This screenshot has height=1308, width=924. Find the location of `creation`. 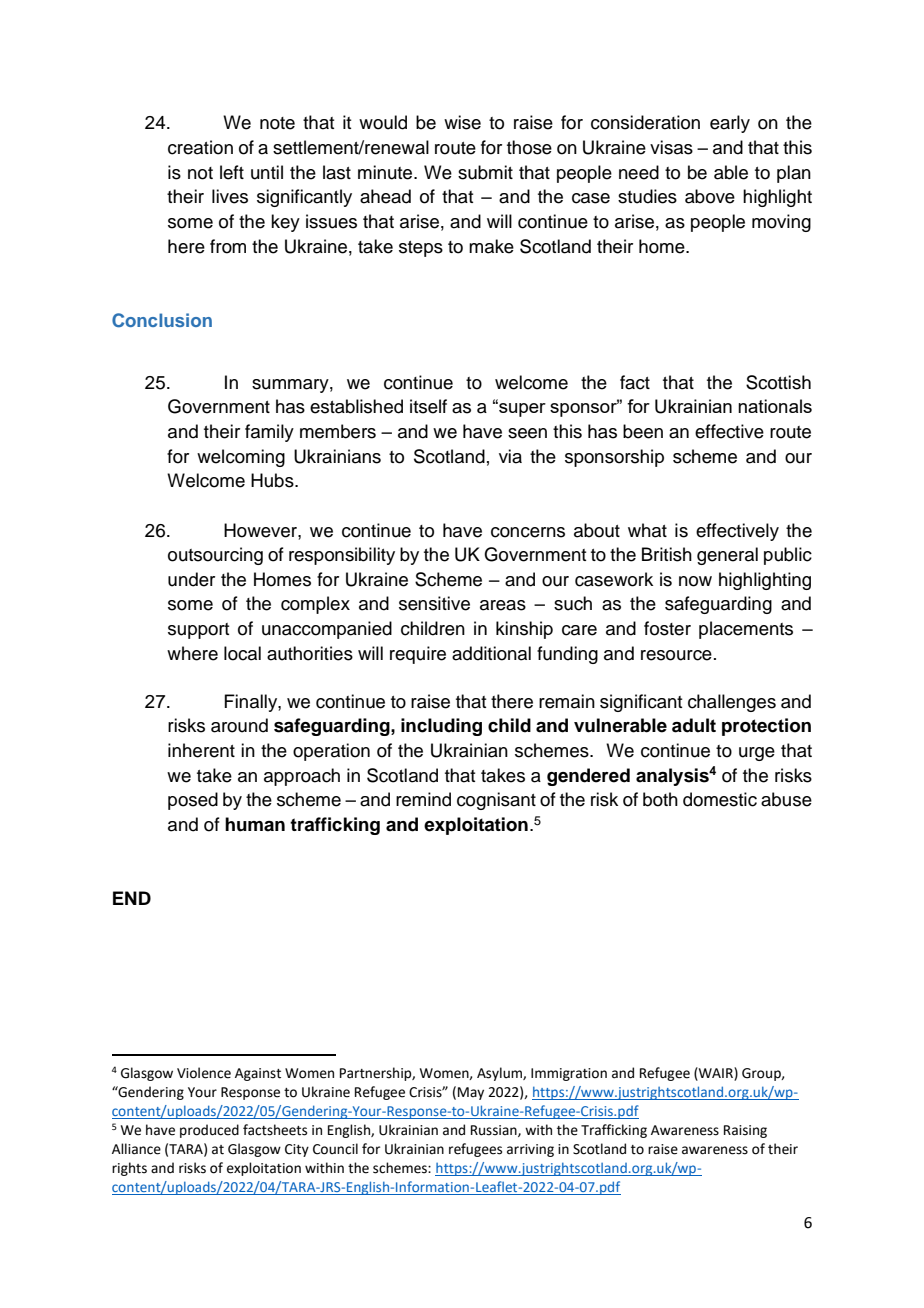

creation is located at coordinates (200, 147).
